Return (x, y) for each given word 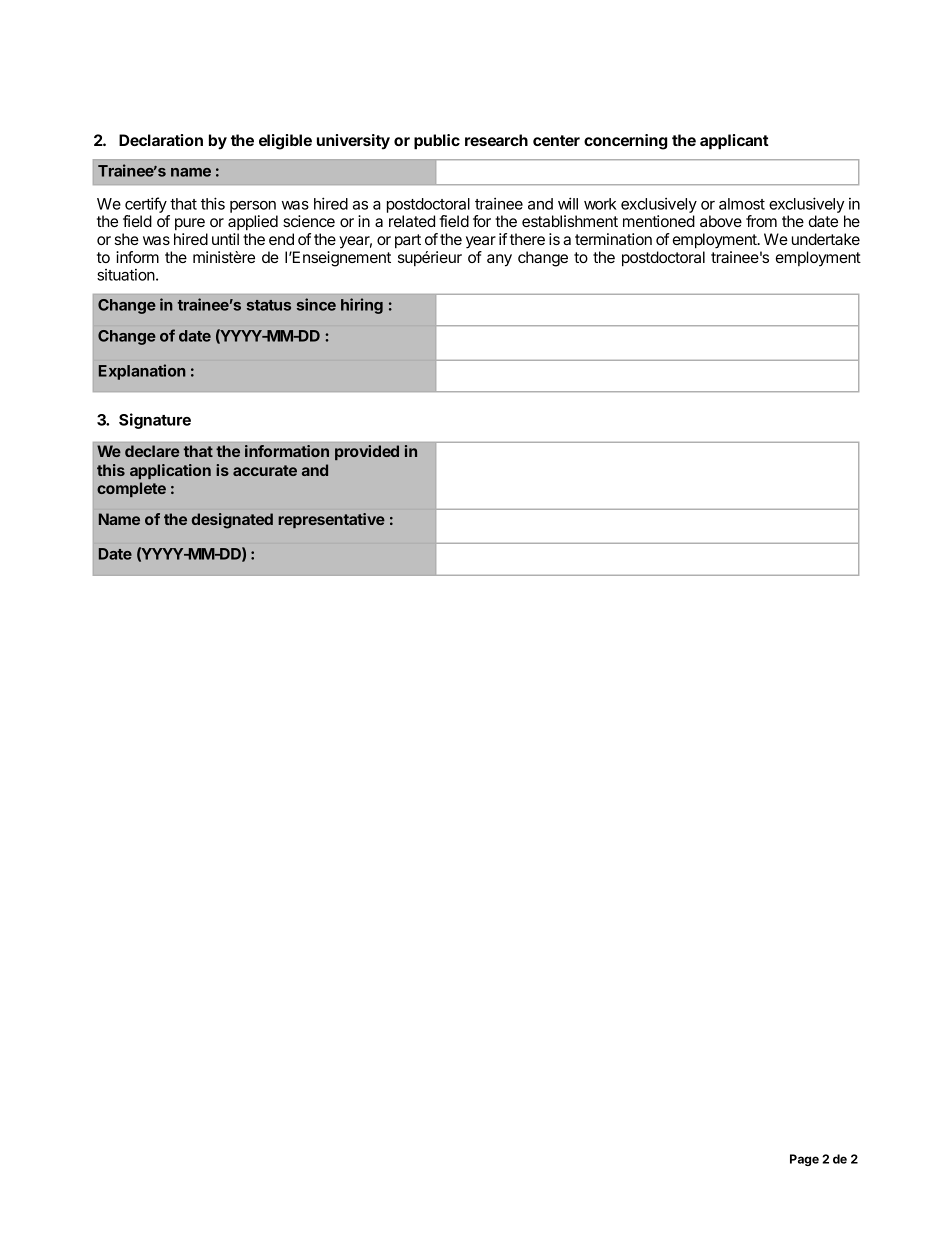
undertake (826, 239)
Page (804, 1160)
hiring (362, 306)
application (170, 471)
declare (152, 451)
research (496, 140)
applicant (734, 142)
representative (331, 520)
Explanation (142, 372)
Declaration (161, 140)
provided (367, 452)
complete (131, 489)
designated (232, 521)
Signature (155, 421)
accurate (265, 470)
